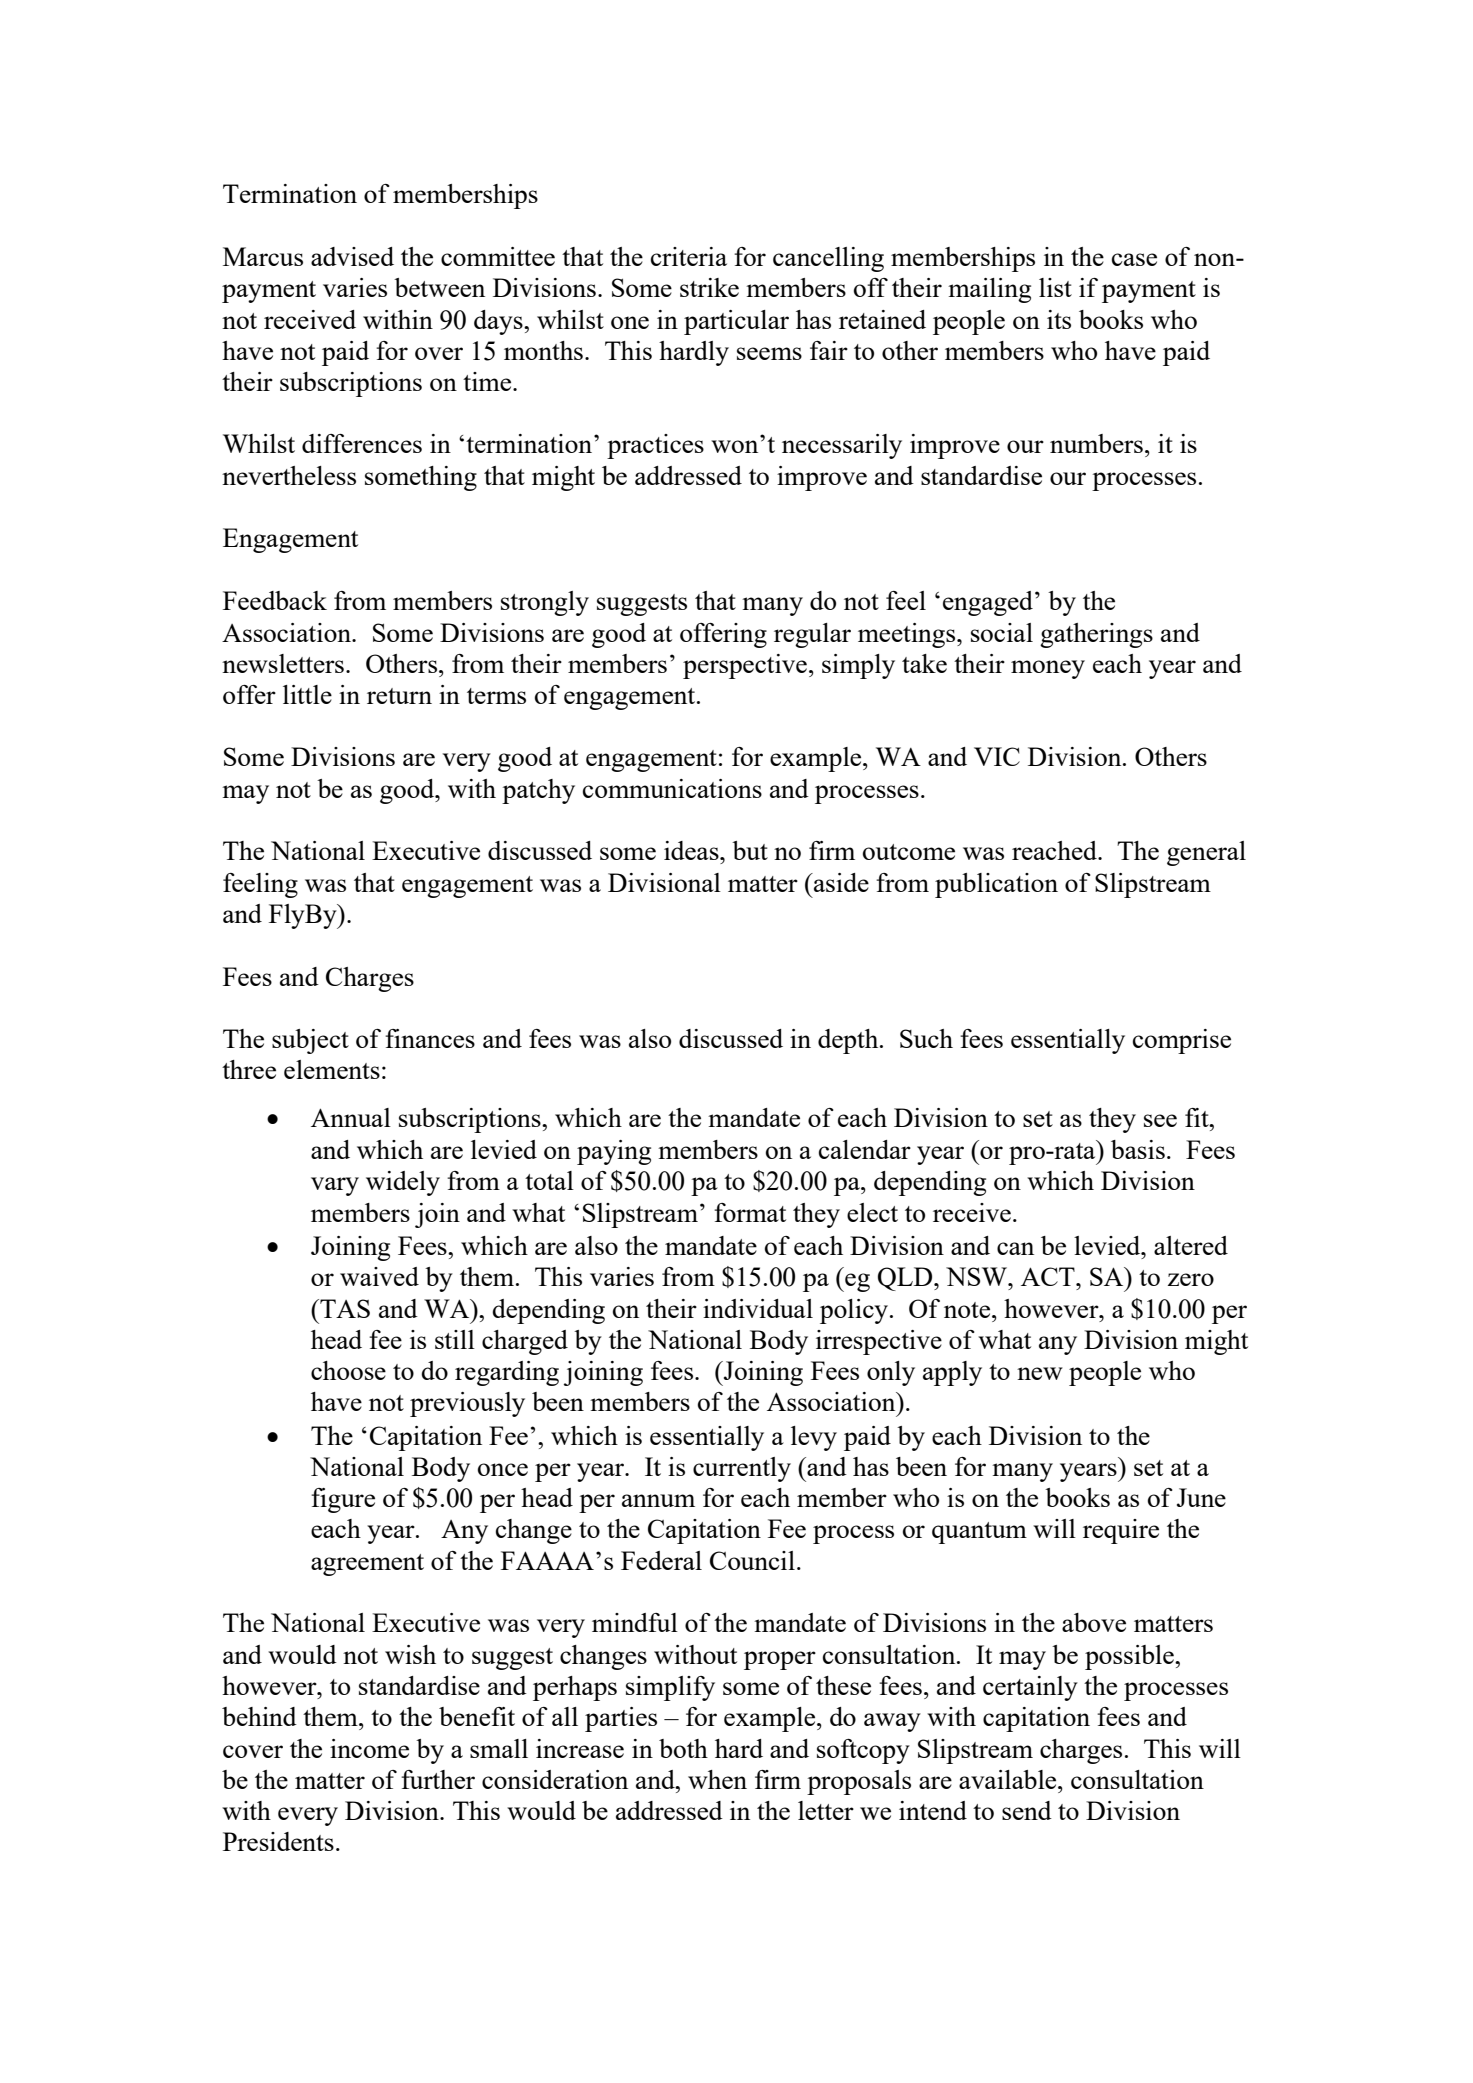 The width and height of the page is (1473, 2083). What do you see at coordinates (745, 666) in the page?
I see `perspective` at bounding box center [745, 666].
